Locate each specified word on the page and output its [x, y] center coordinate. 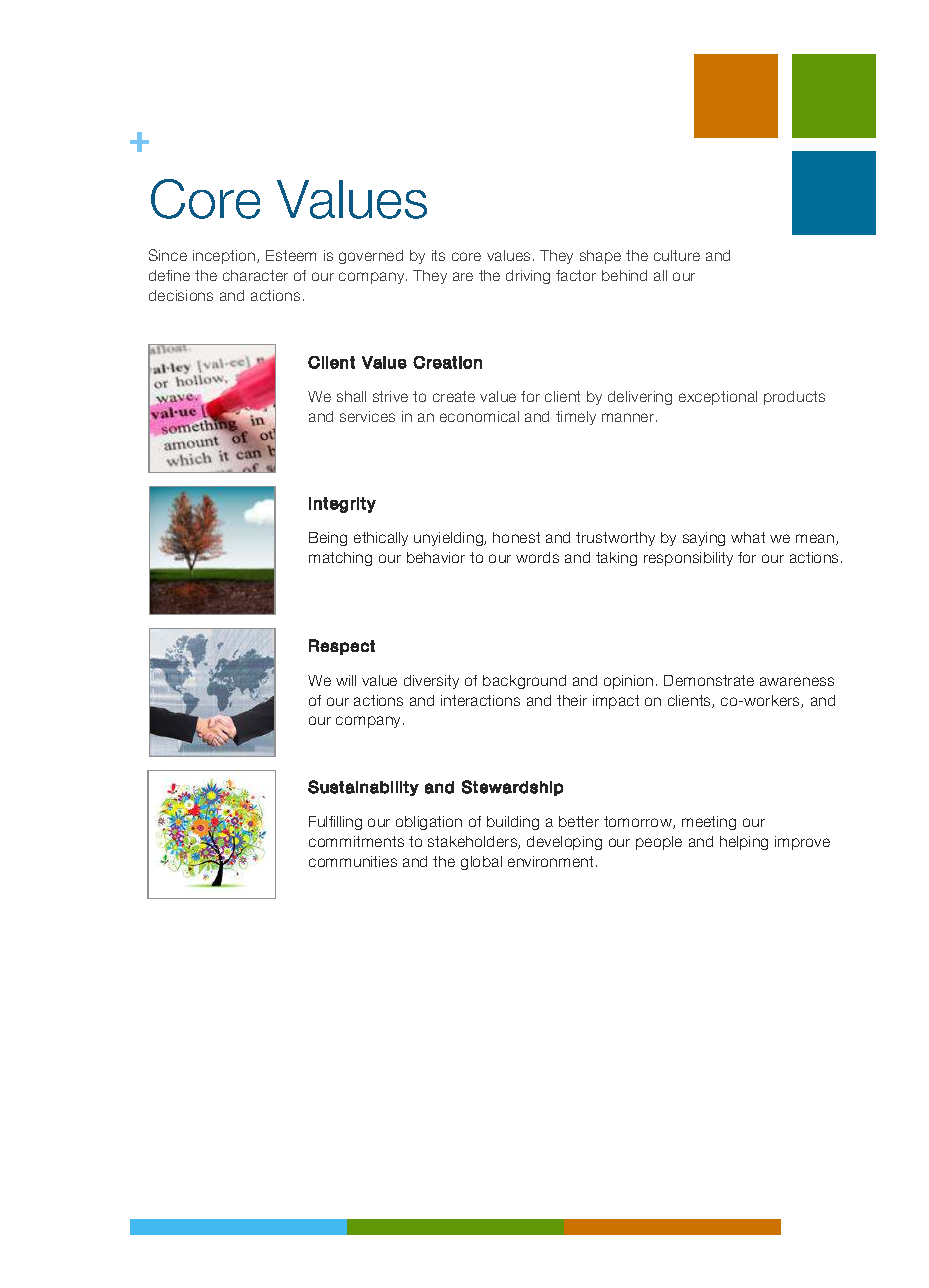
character [255, 275]
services [367, 416]
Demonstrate [709, 680]
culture [677, 255]
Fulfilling [335, 823]
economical [479, 416]
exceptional [718, 398]
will [346, 680]
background [524, 682]
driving [528, 277]
